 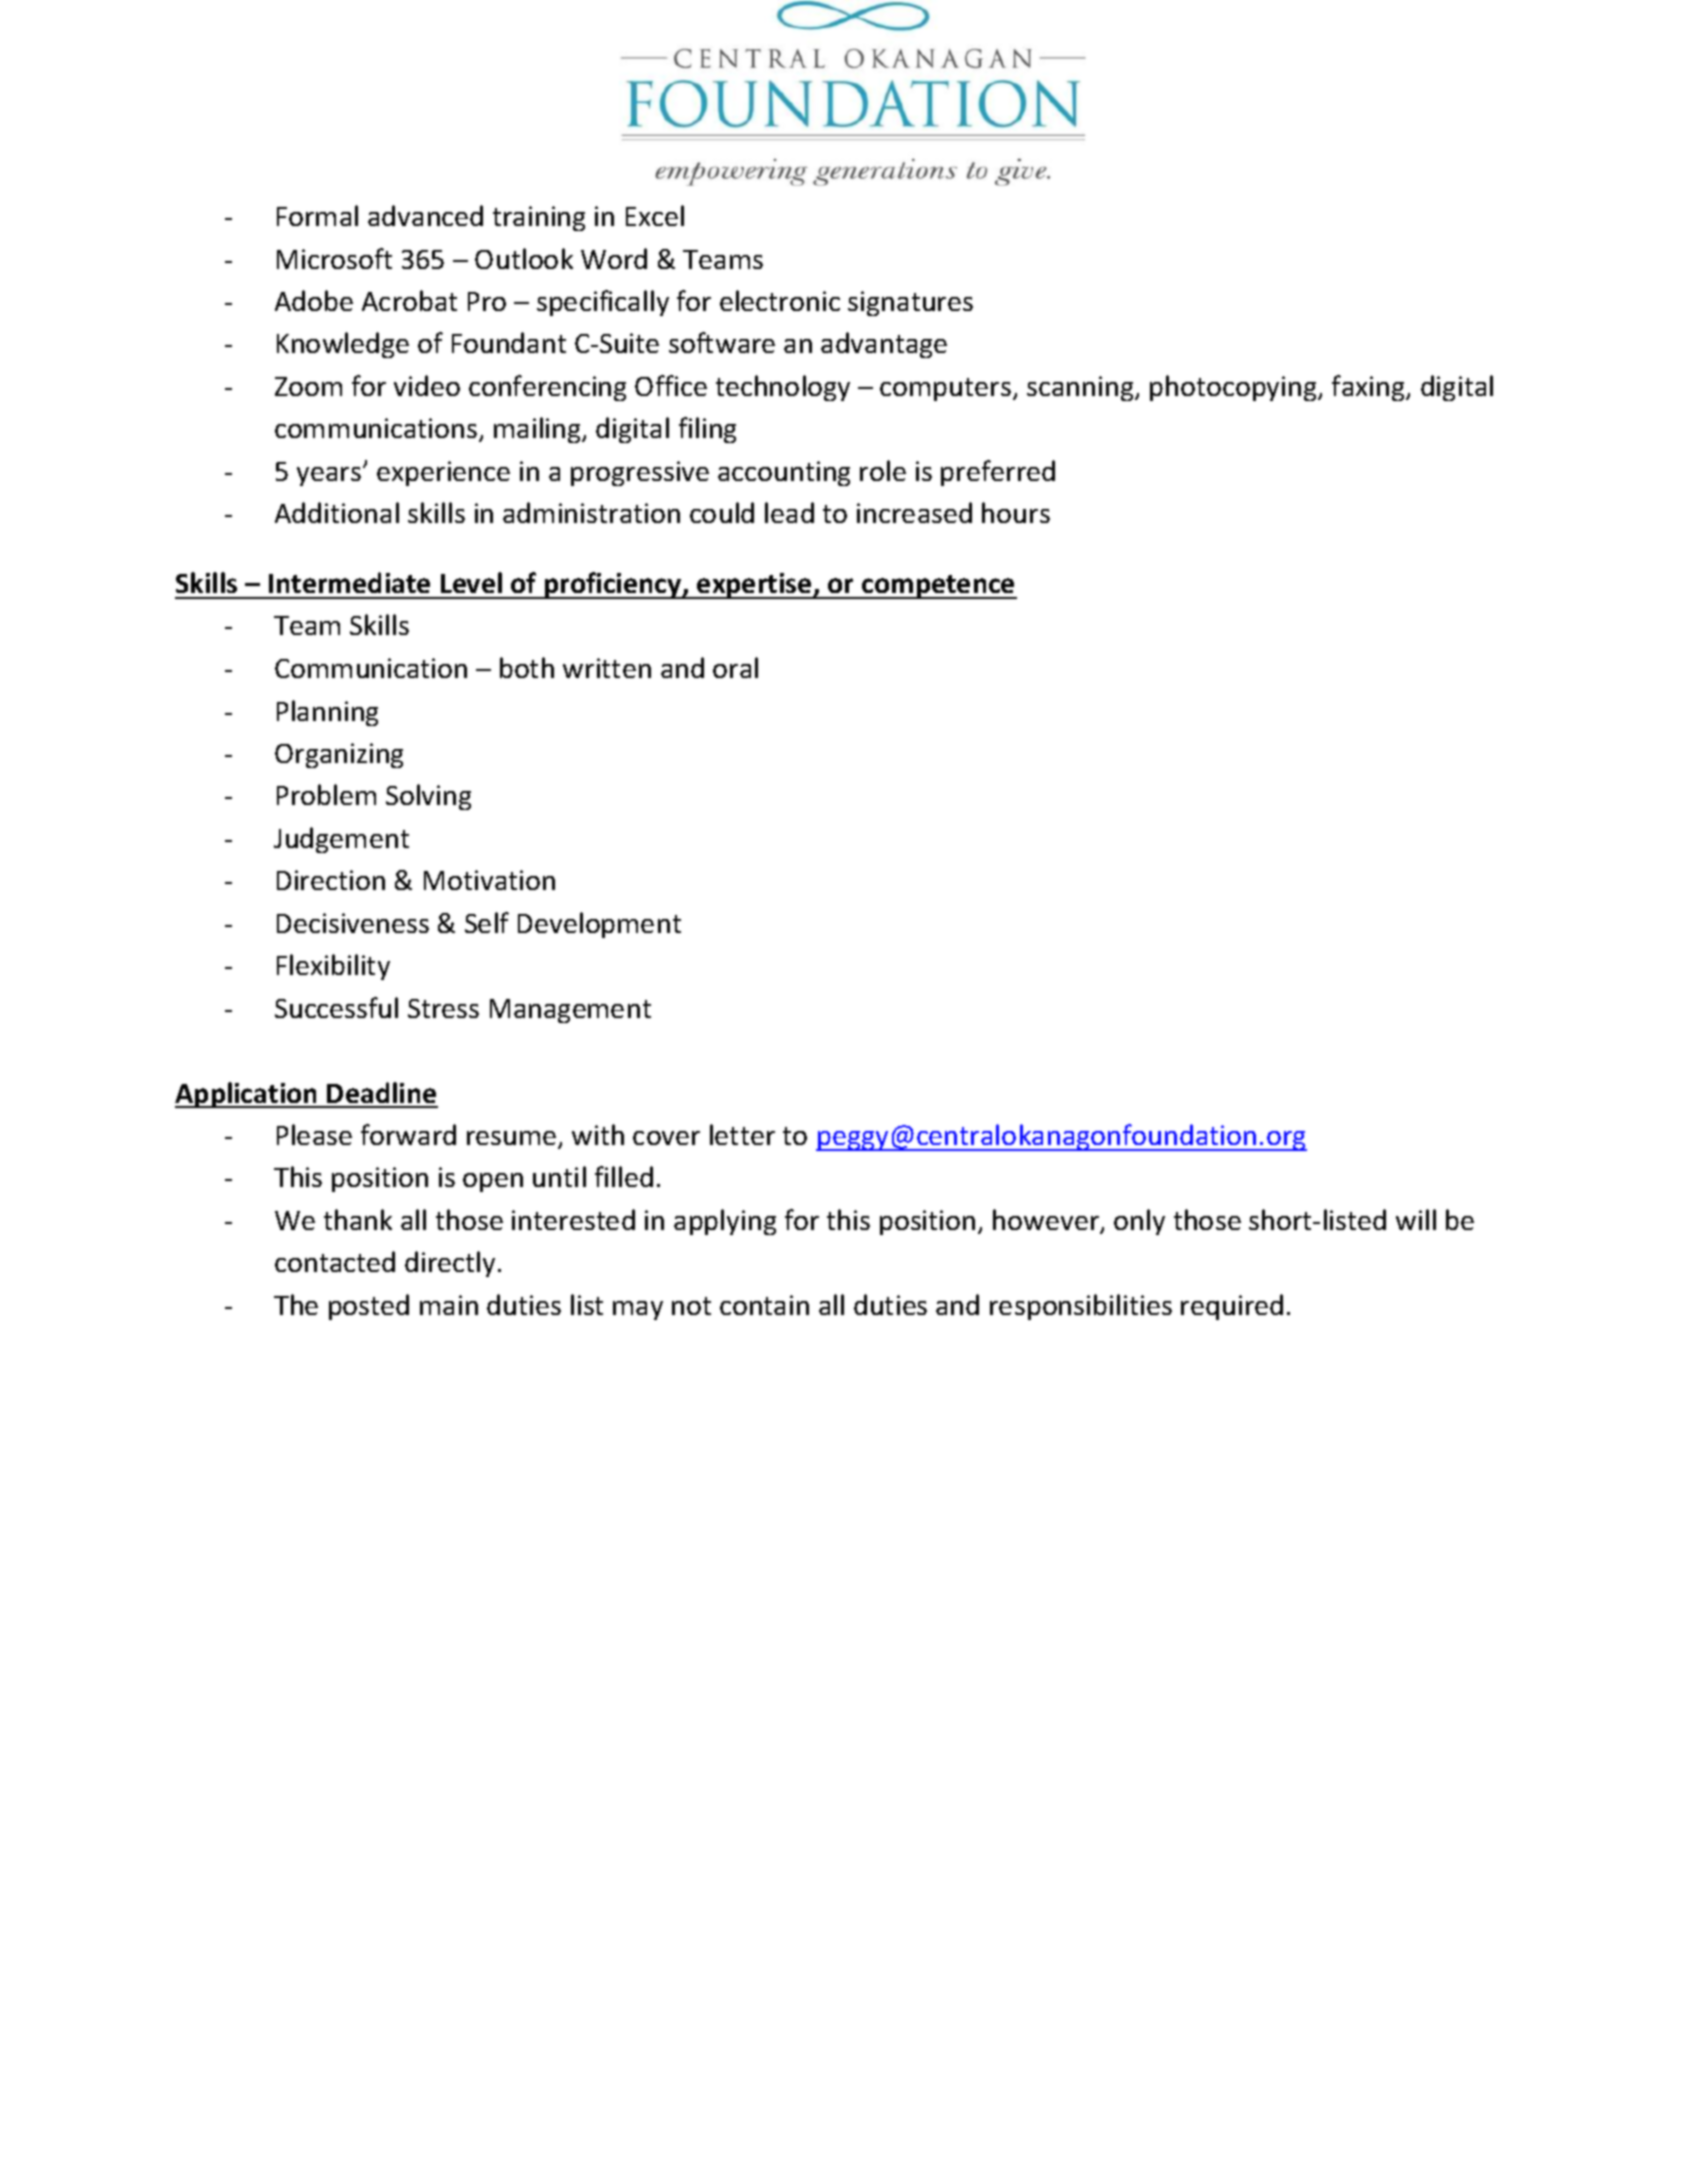 I want to click on electronic, so click(x=780, y=300).
